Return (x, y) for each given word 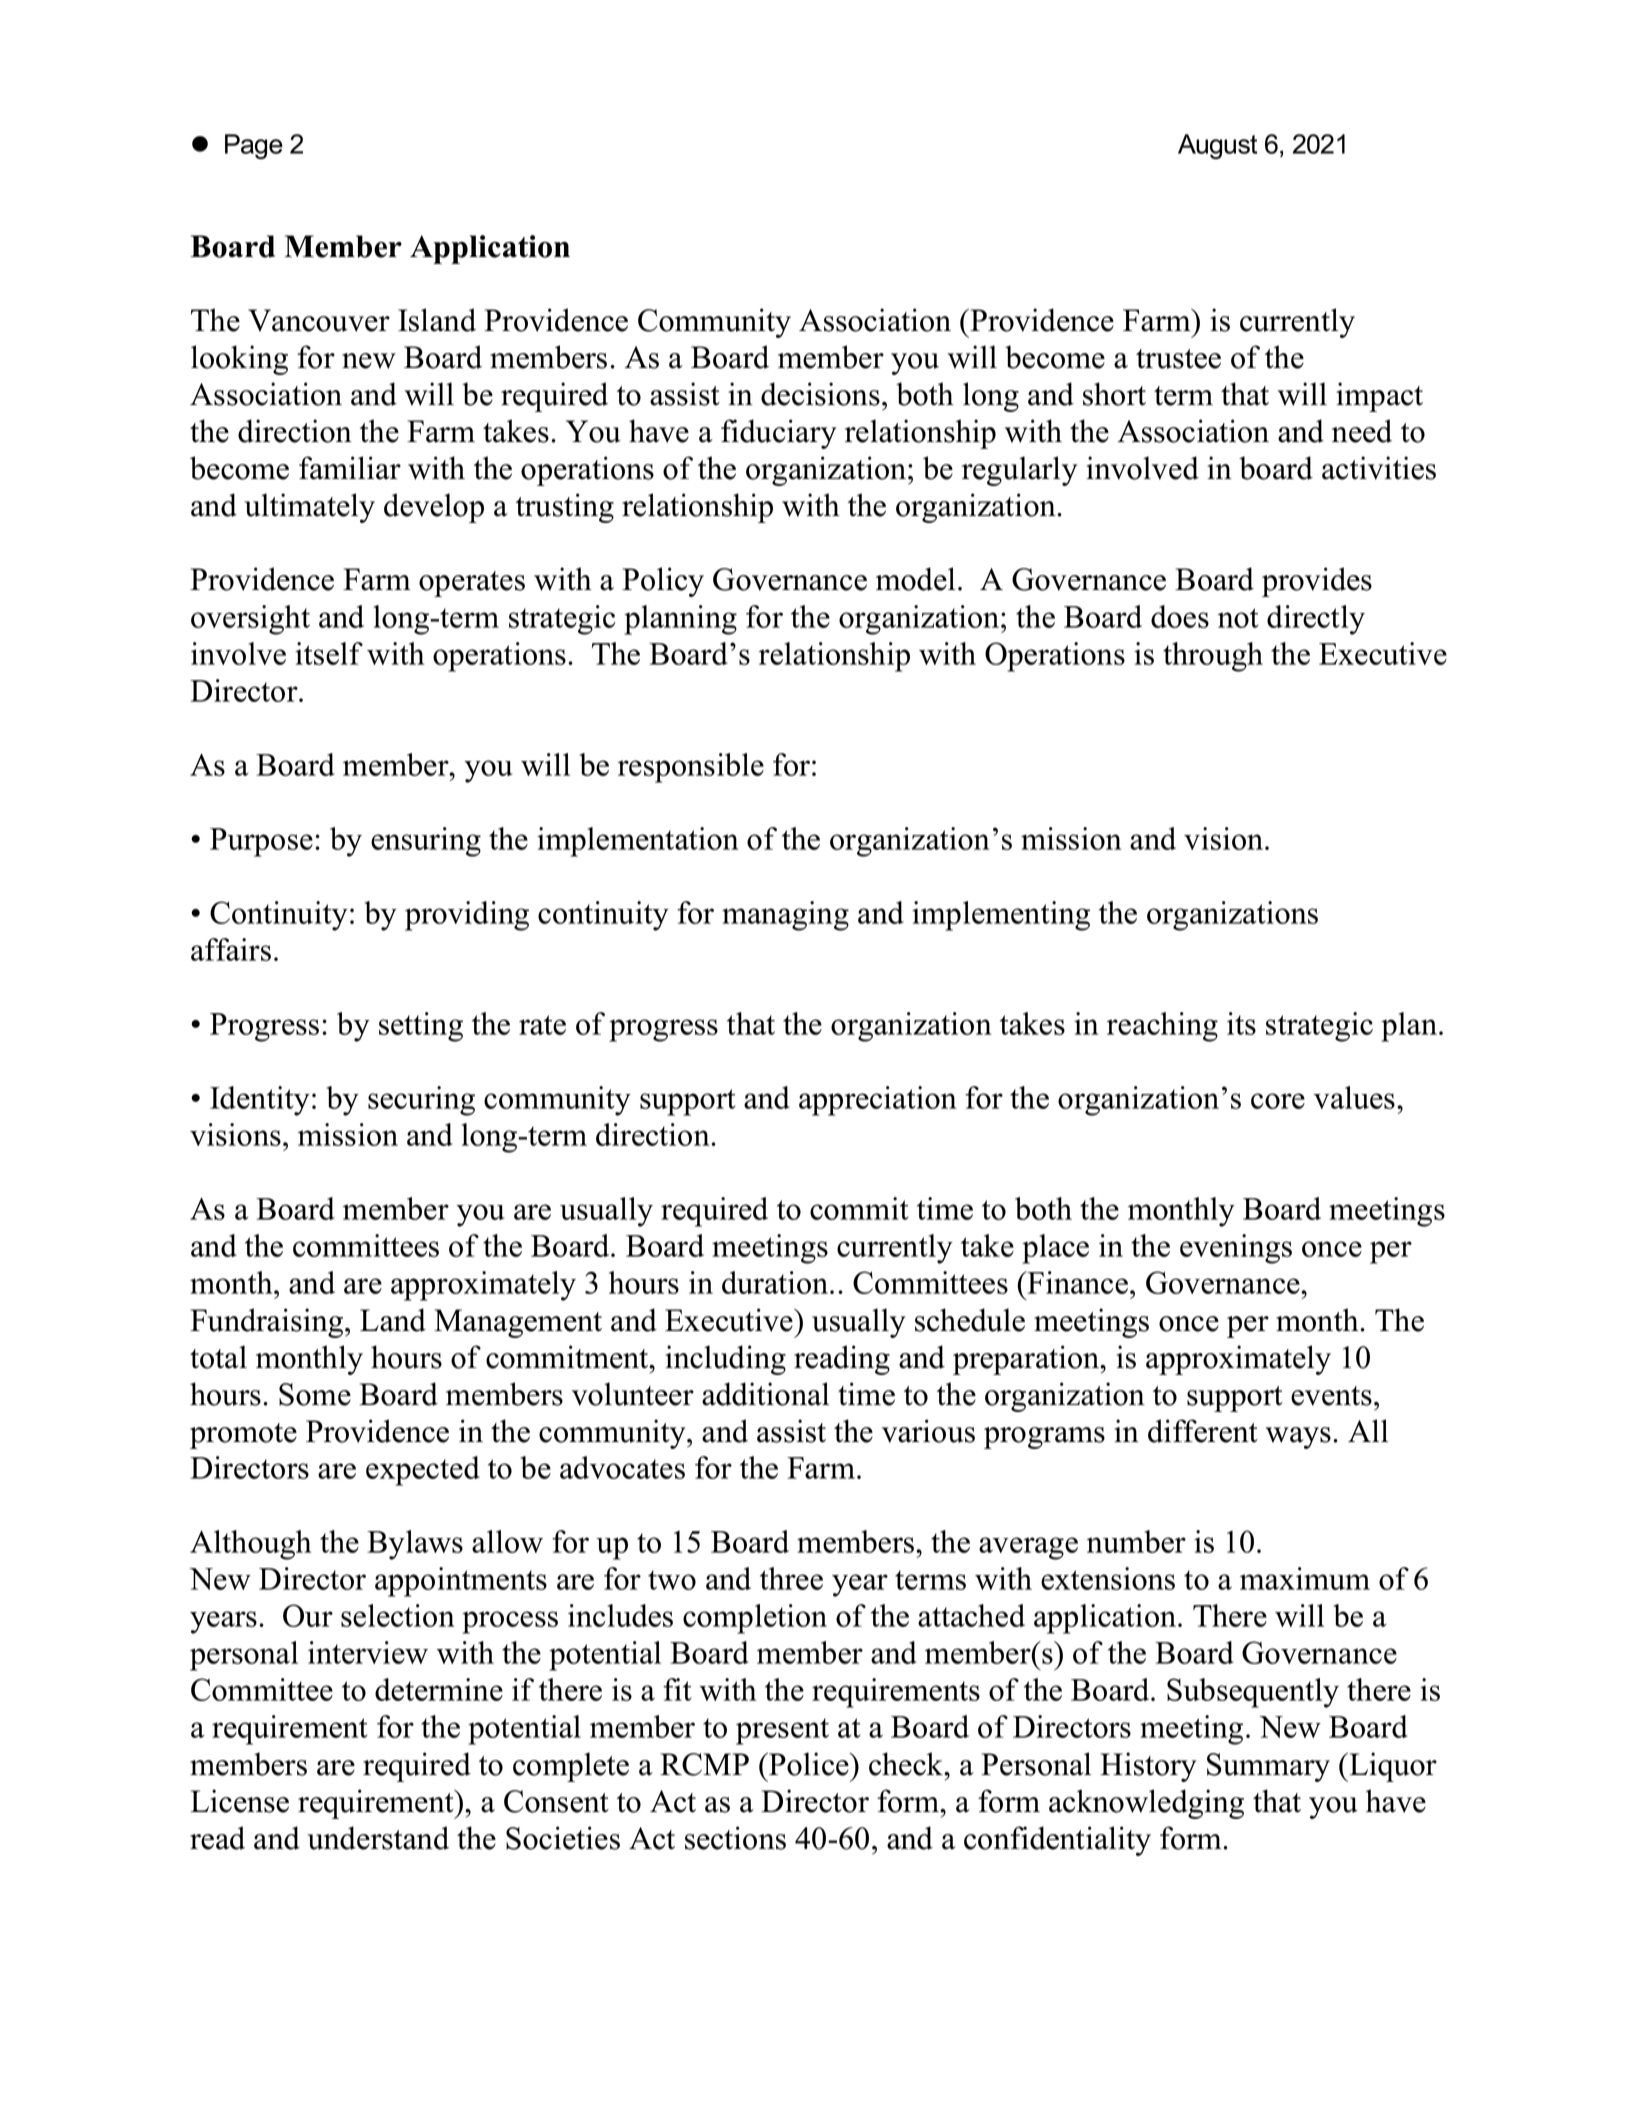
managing (785, 916)
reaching (1162, 1027)
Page (254, 146)
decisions (820, 394)
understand (378, 1838)
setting (421, 1027)
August (1217, 146)
